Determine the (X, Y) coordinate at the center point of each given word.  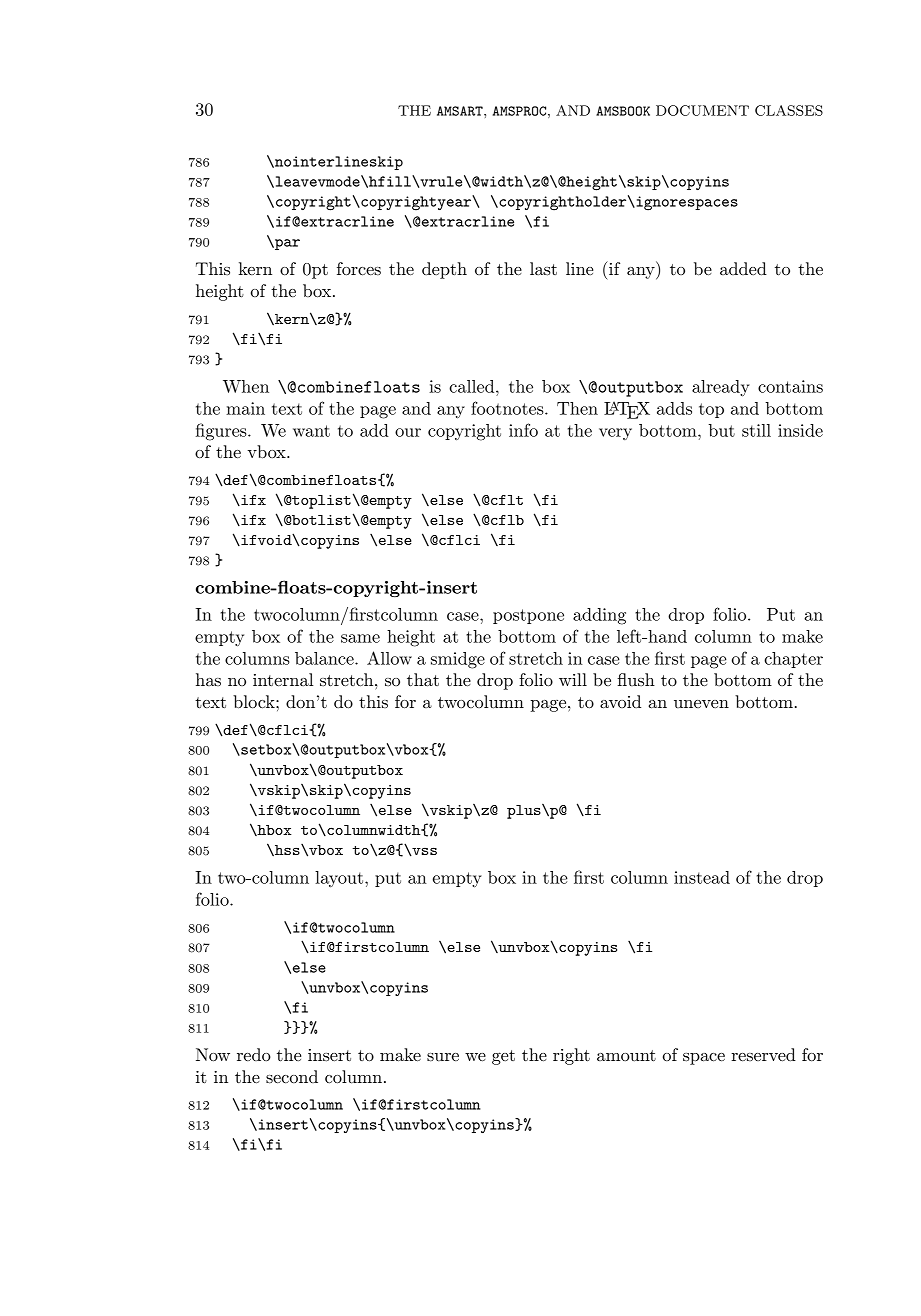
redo (254, 1054)
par (286, 244)
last (543, 269)
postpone (528, 616)
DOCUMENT (702, 110)
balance (325, 658)
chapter (793, 660)
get (503, 1057)
